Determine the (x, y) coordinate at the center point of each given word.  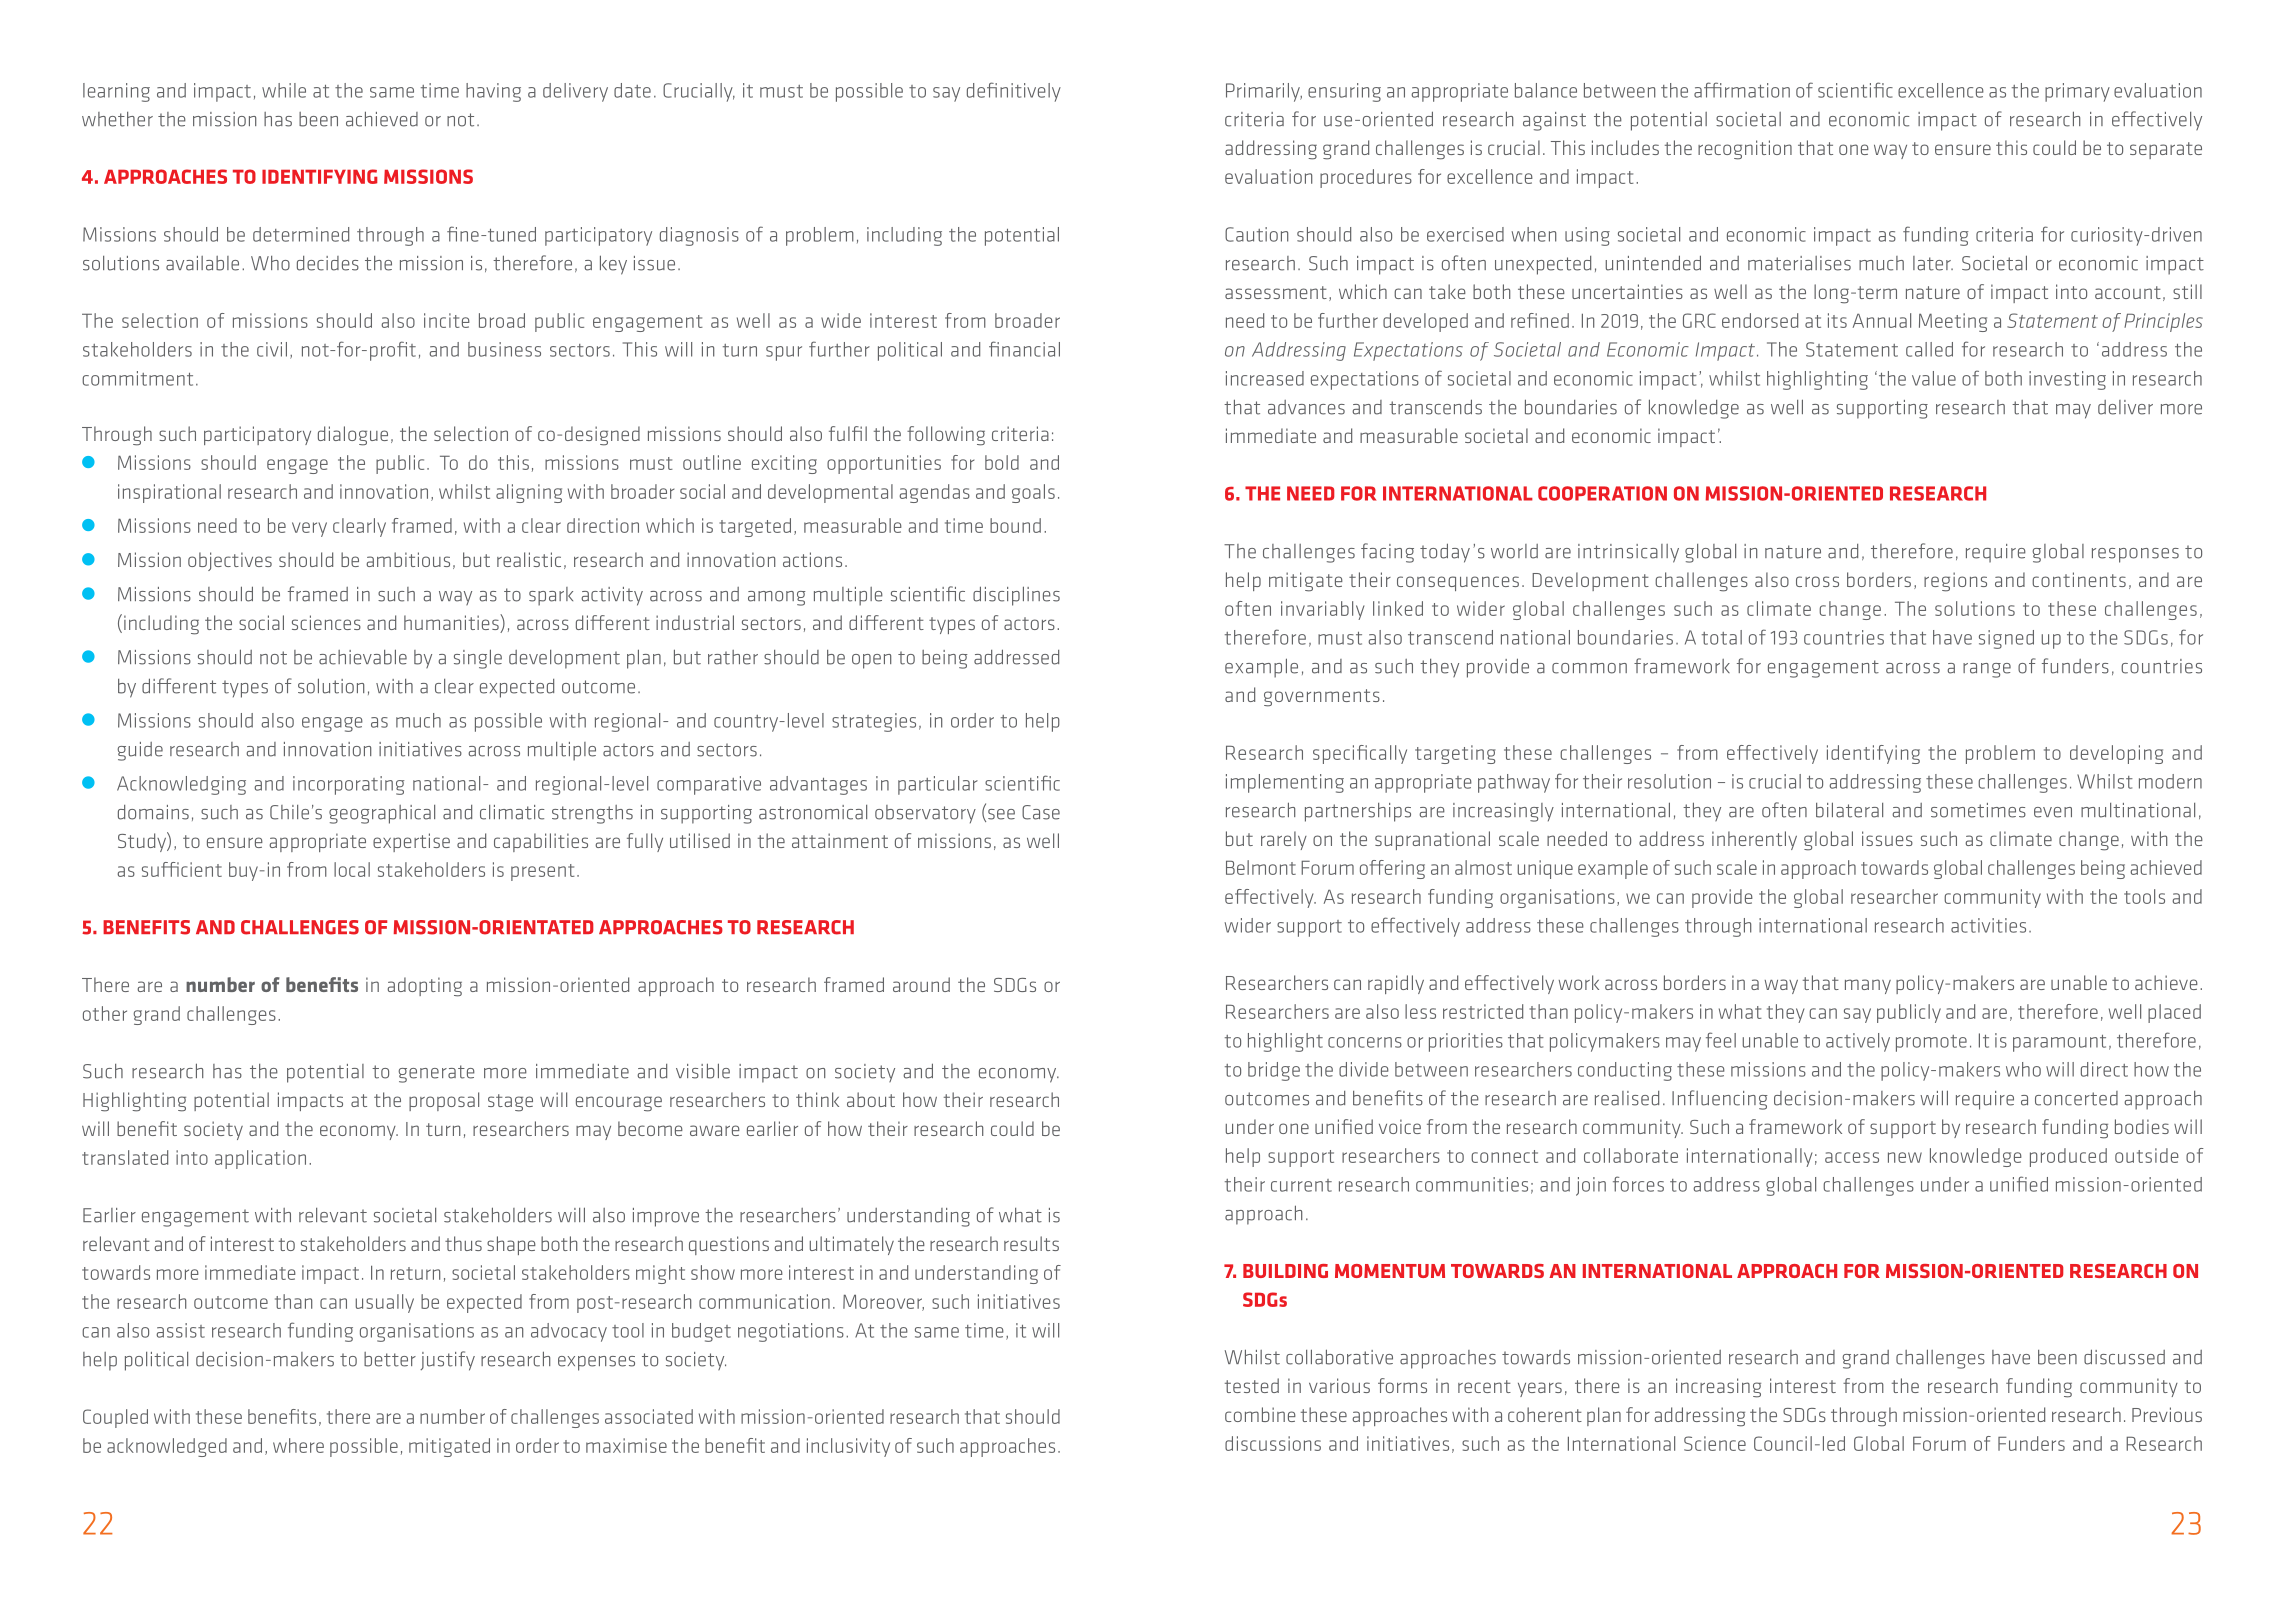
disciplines (1016, 596)
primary (2077, 92)
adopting (424, 987)
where (298, 1445)
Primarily (1264, 92)
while (284, 90)
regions (1955, 582)
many (1868, 986)
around (921, 984)
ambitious (408, 559)
